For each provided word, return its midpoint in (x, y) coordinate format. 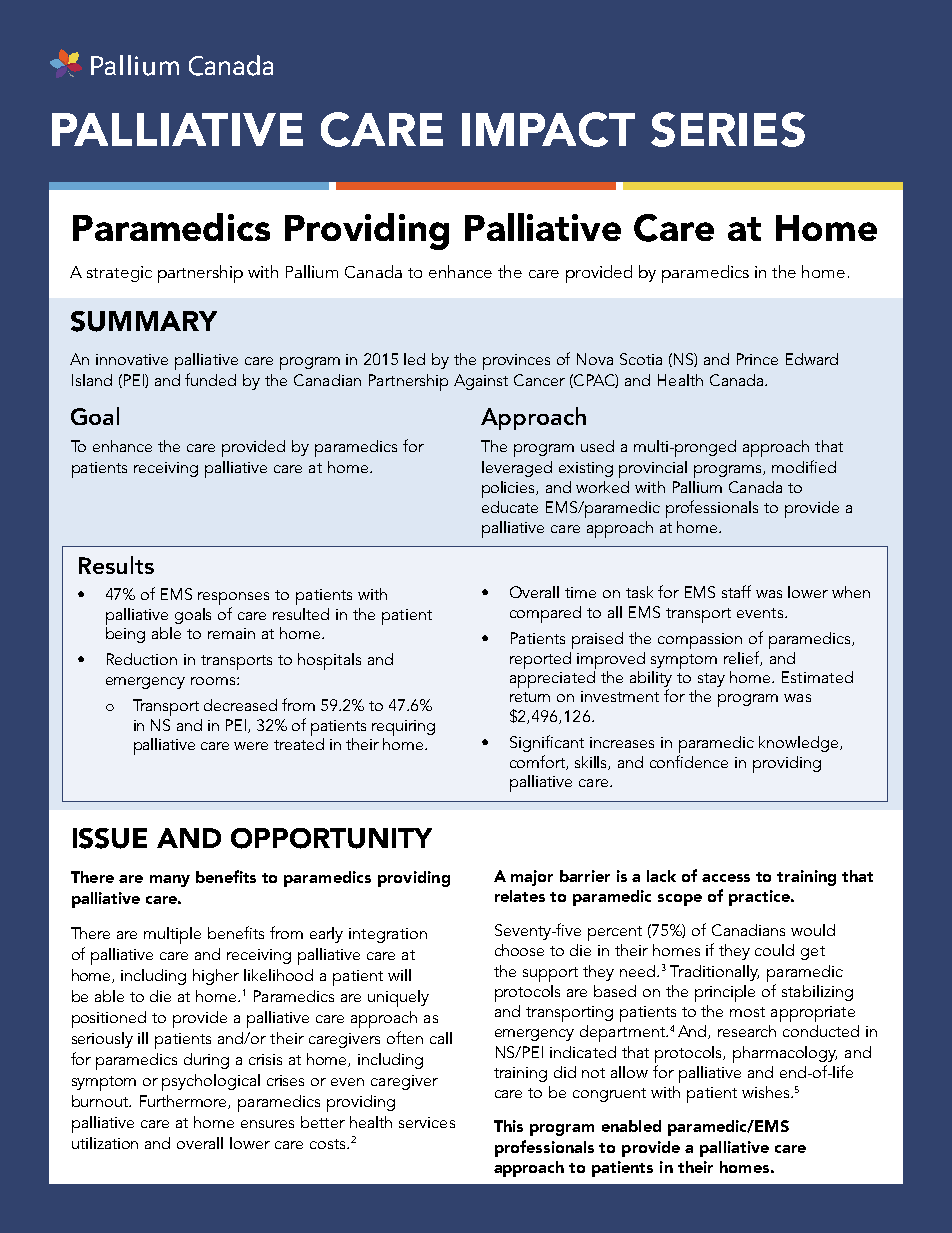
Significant (547, 743)
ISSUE (110, 838)
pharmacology (785, 1054)
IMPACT (548, 129)
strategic (119, 274)
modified (804, 466)
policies (510, 489)
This (508, 1126)
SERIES (728, 129)
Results (116, 565)
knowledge (800, 744)
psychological (211, 1082)
